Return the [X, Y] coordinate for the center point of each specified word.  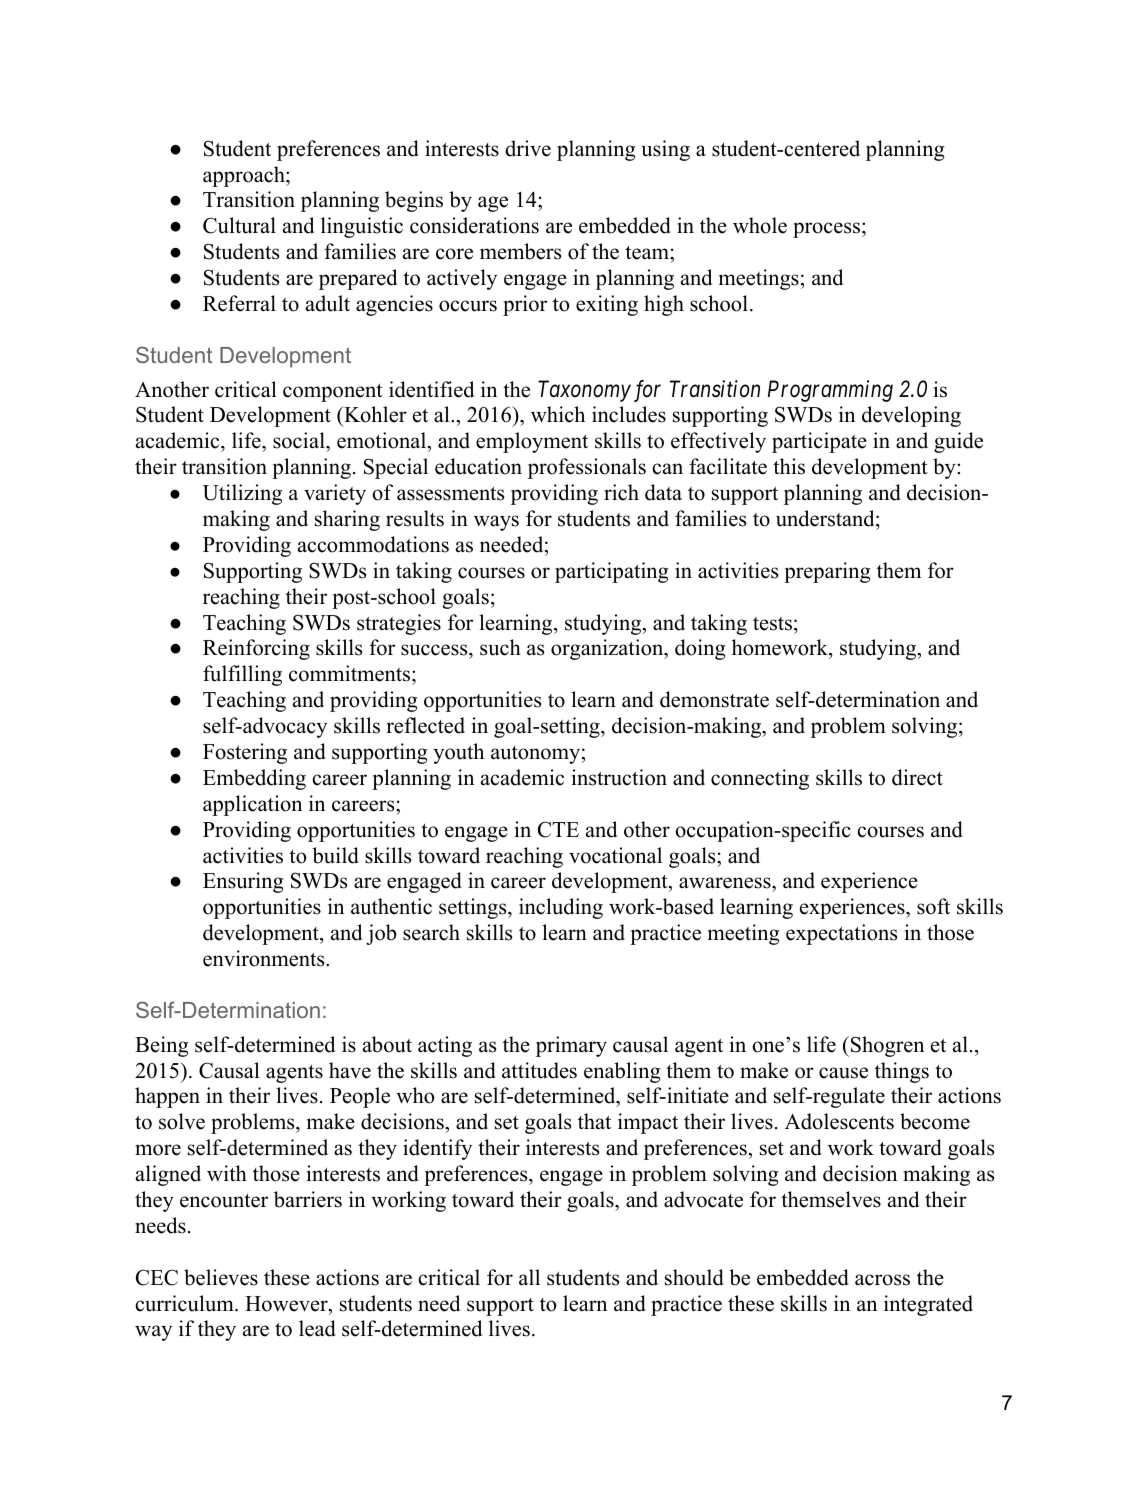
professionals [587, 468]
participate [819, 442]
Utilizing [242, 494]
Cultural [239, 225]
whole [760, 225]
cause [843, 1073]
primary [571, 1046]
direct [917, 777]
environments [265, 958]
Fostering [245, 753]
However [287, 1304]
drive [528, 148]
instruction [619, 777]
